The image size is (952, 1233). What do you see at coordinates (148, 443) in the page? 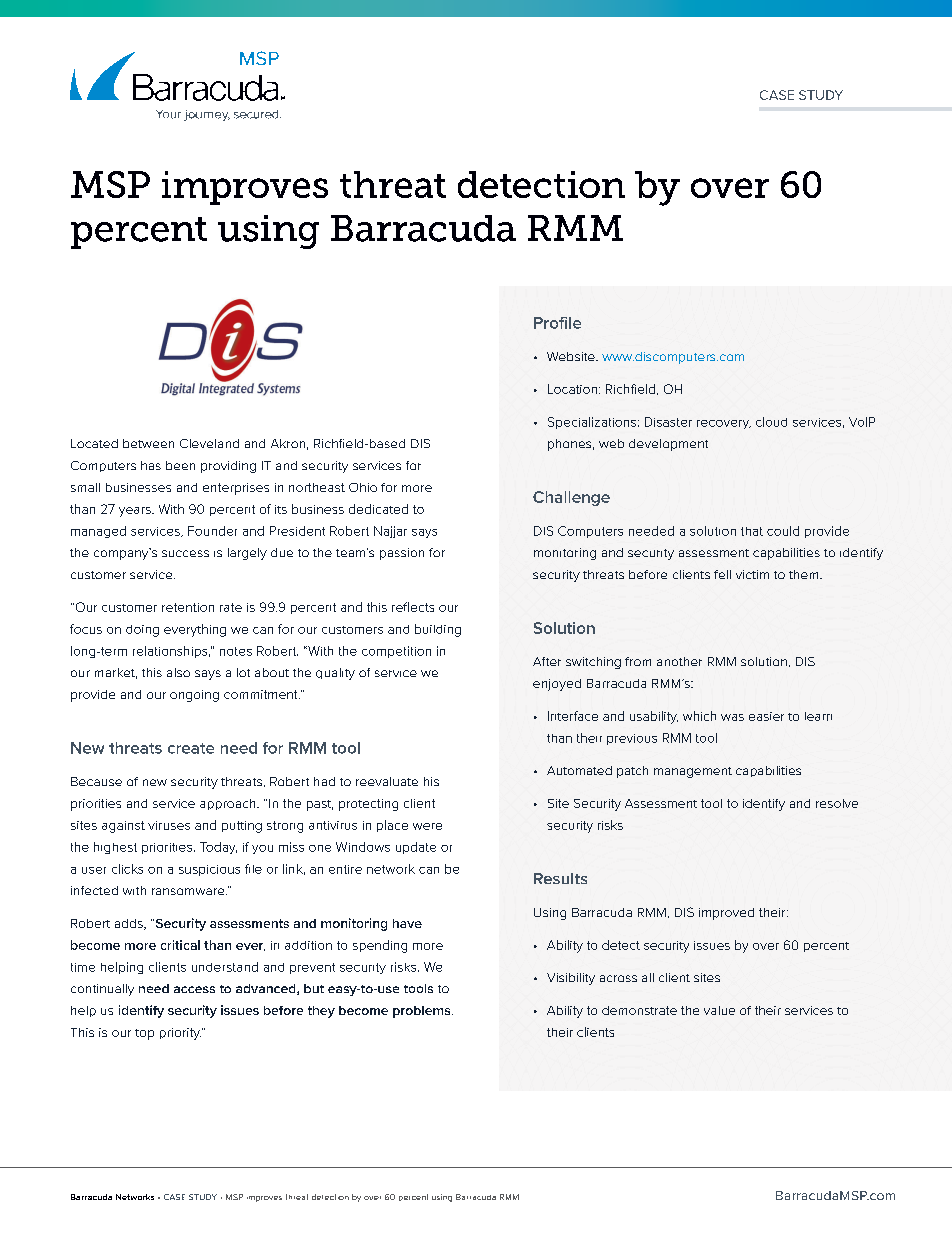
I see `between` at bounding box center [148, 443].
